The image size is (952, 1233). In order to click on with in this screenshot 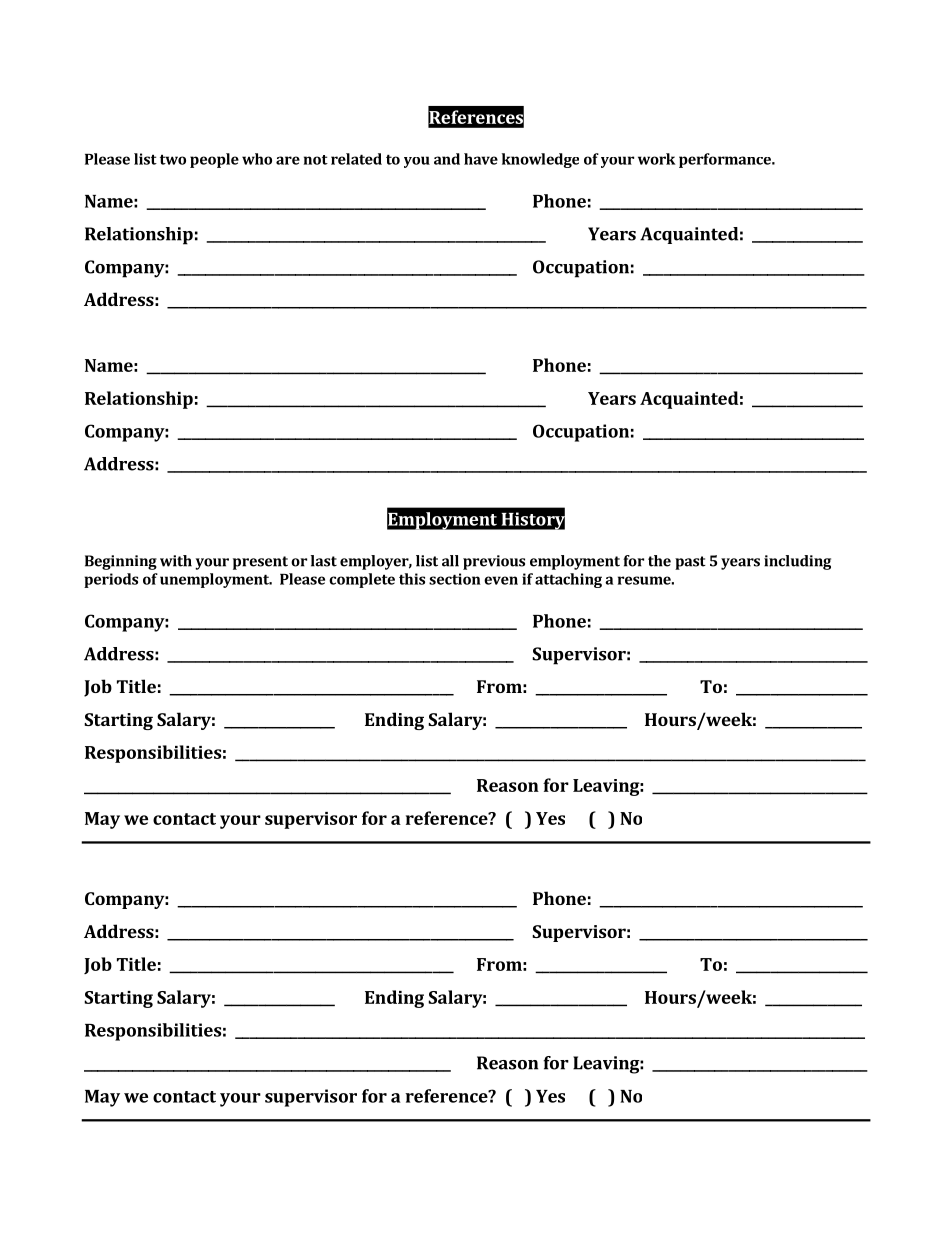, I will do `click(176, 561)`.
